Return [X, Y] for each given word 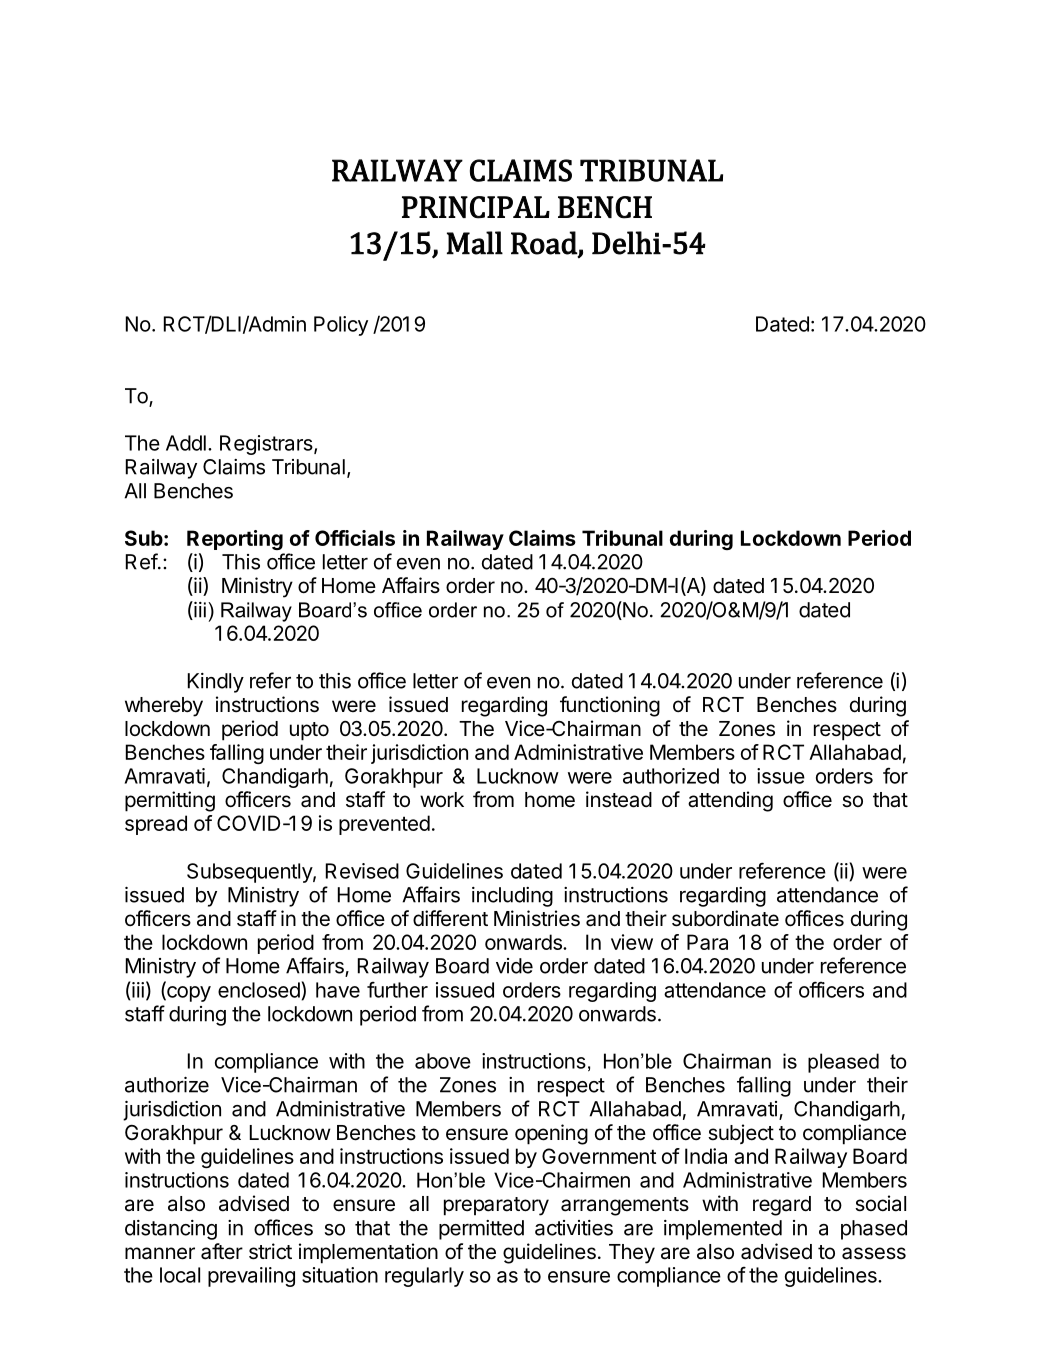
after [222, 1251]
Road [545, 243]
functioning [610, 706]
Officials [355, 538]
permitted [481, 1230]
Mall [475, 243]
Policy [341, 326]
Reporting [235, 540]
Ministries [537, 918]
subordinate [725, 918]
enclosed [260, 989]
